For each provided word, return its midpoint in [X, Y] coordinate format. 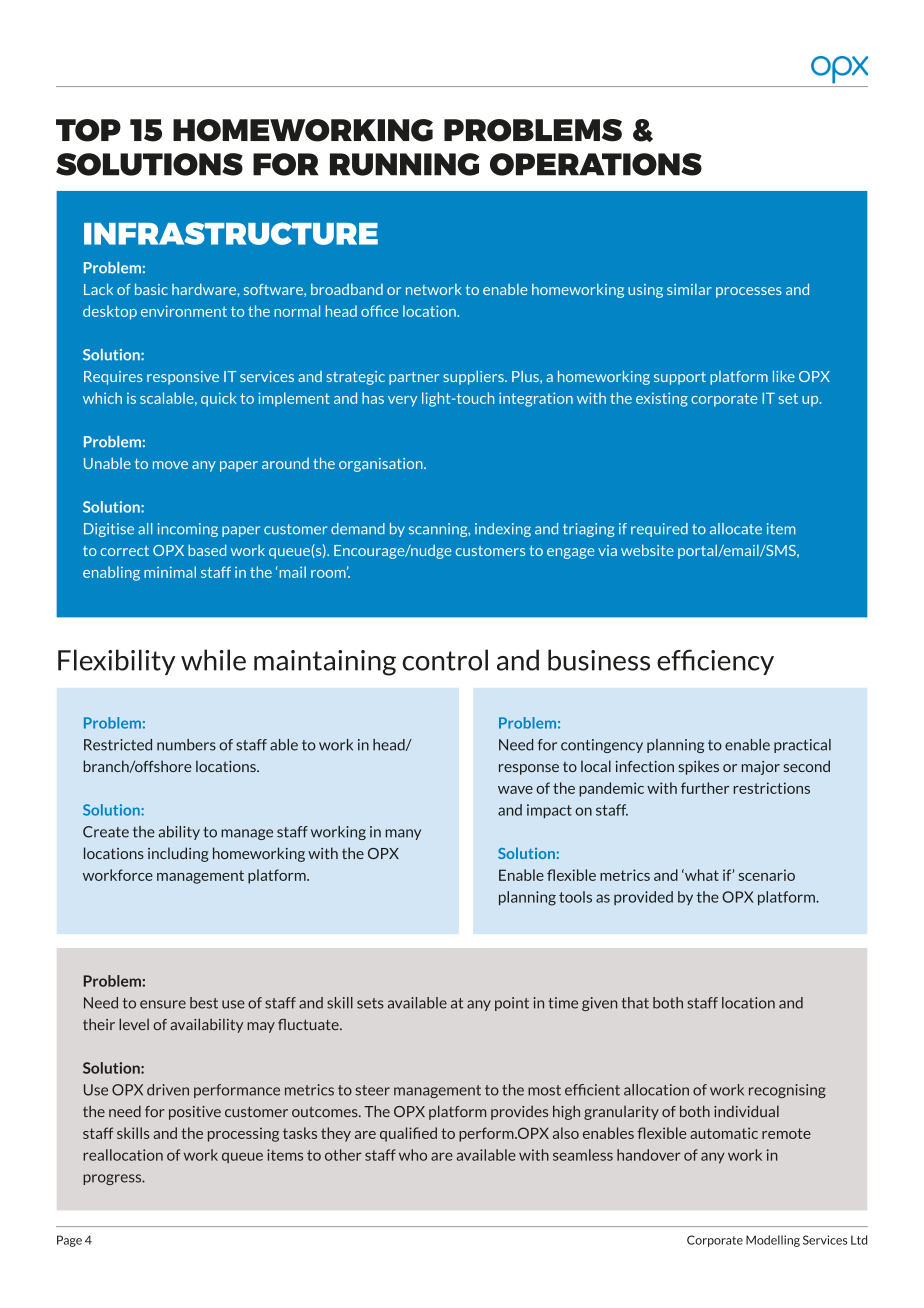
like [784, 376]
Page [69, 1241]
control [445, 660]
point [512, 1004]
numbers [186, 745]
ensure [163, 1004]
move [170, 465]
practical [802, 746]
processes [749, 292]
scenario [767, 875]
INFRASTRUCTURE [231, 233]
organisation [382, 465]
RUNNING [404, 164]
